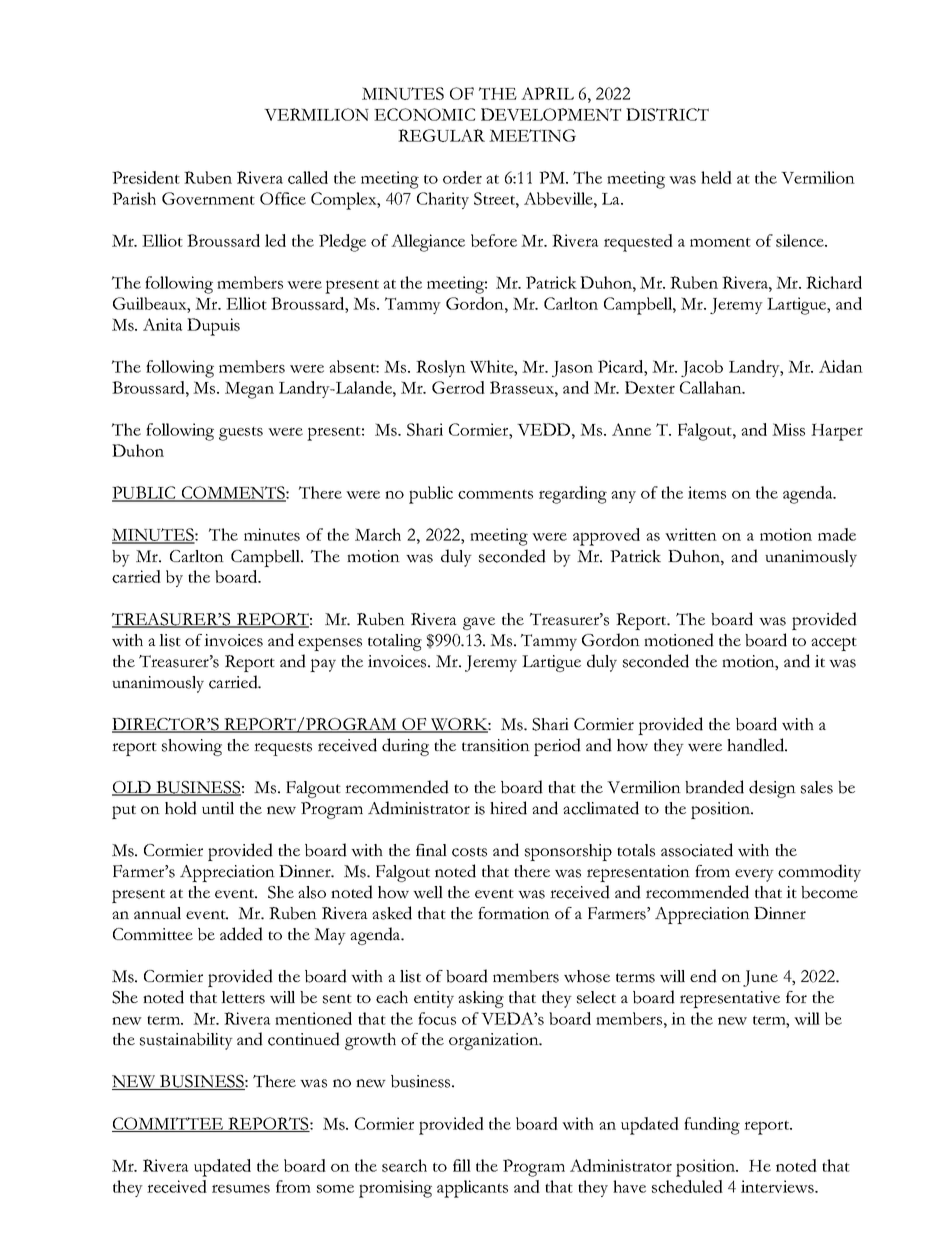 The image size is (952, 1233). I want to click on President, so click(146, 177).
